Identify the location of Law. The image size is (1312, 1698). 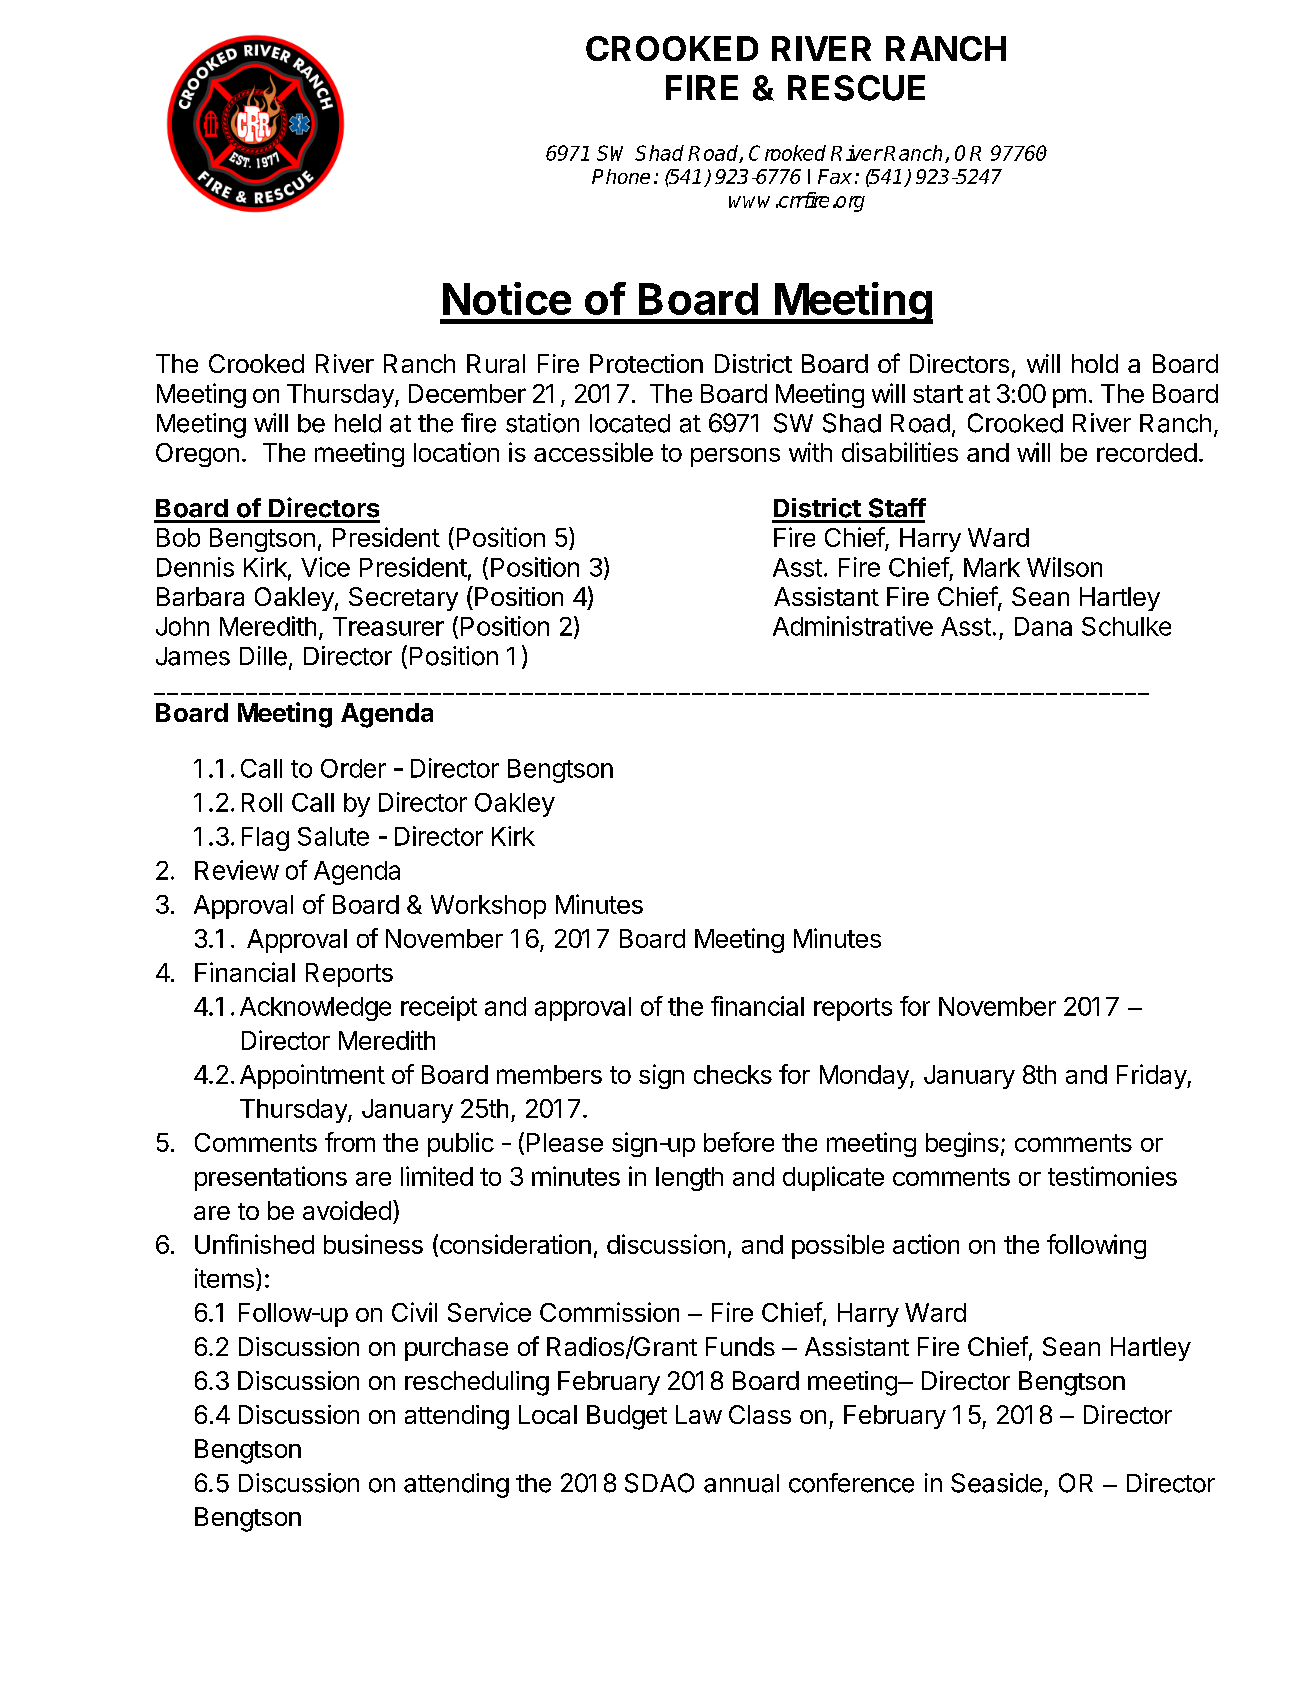
(699, 1414).
